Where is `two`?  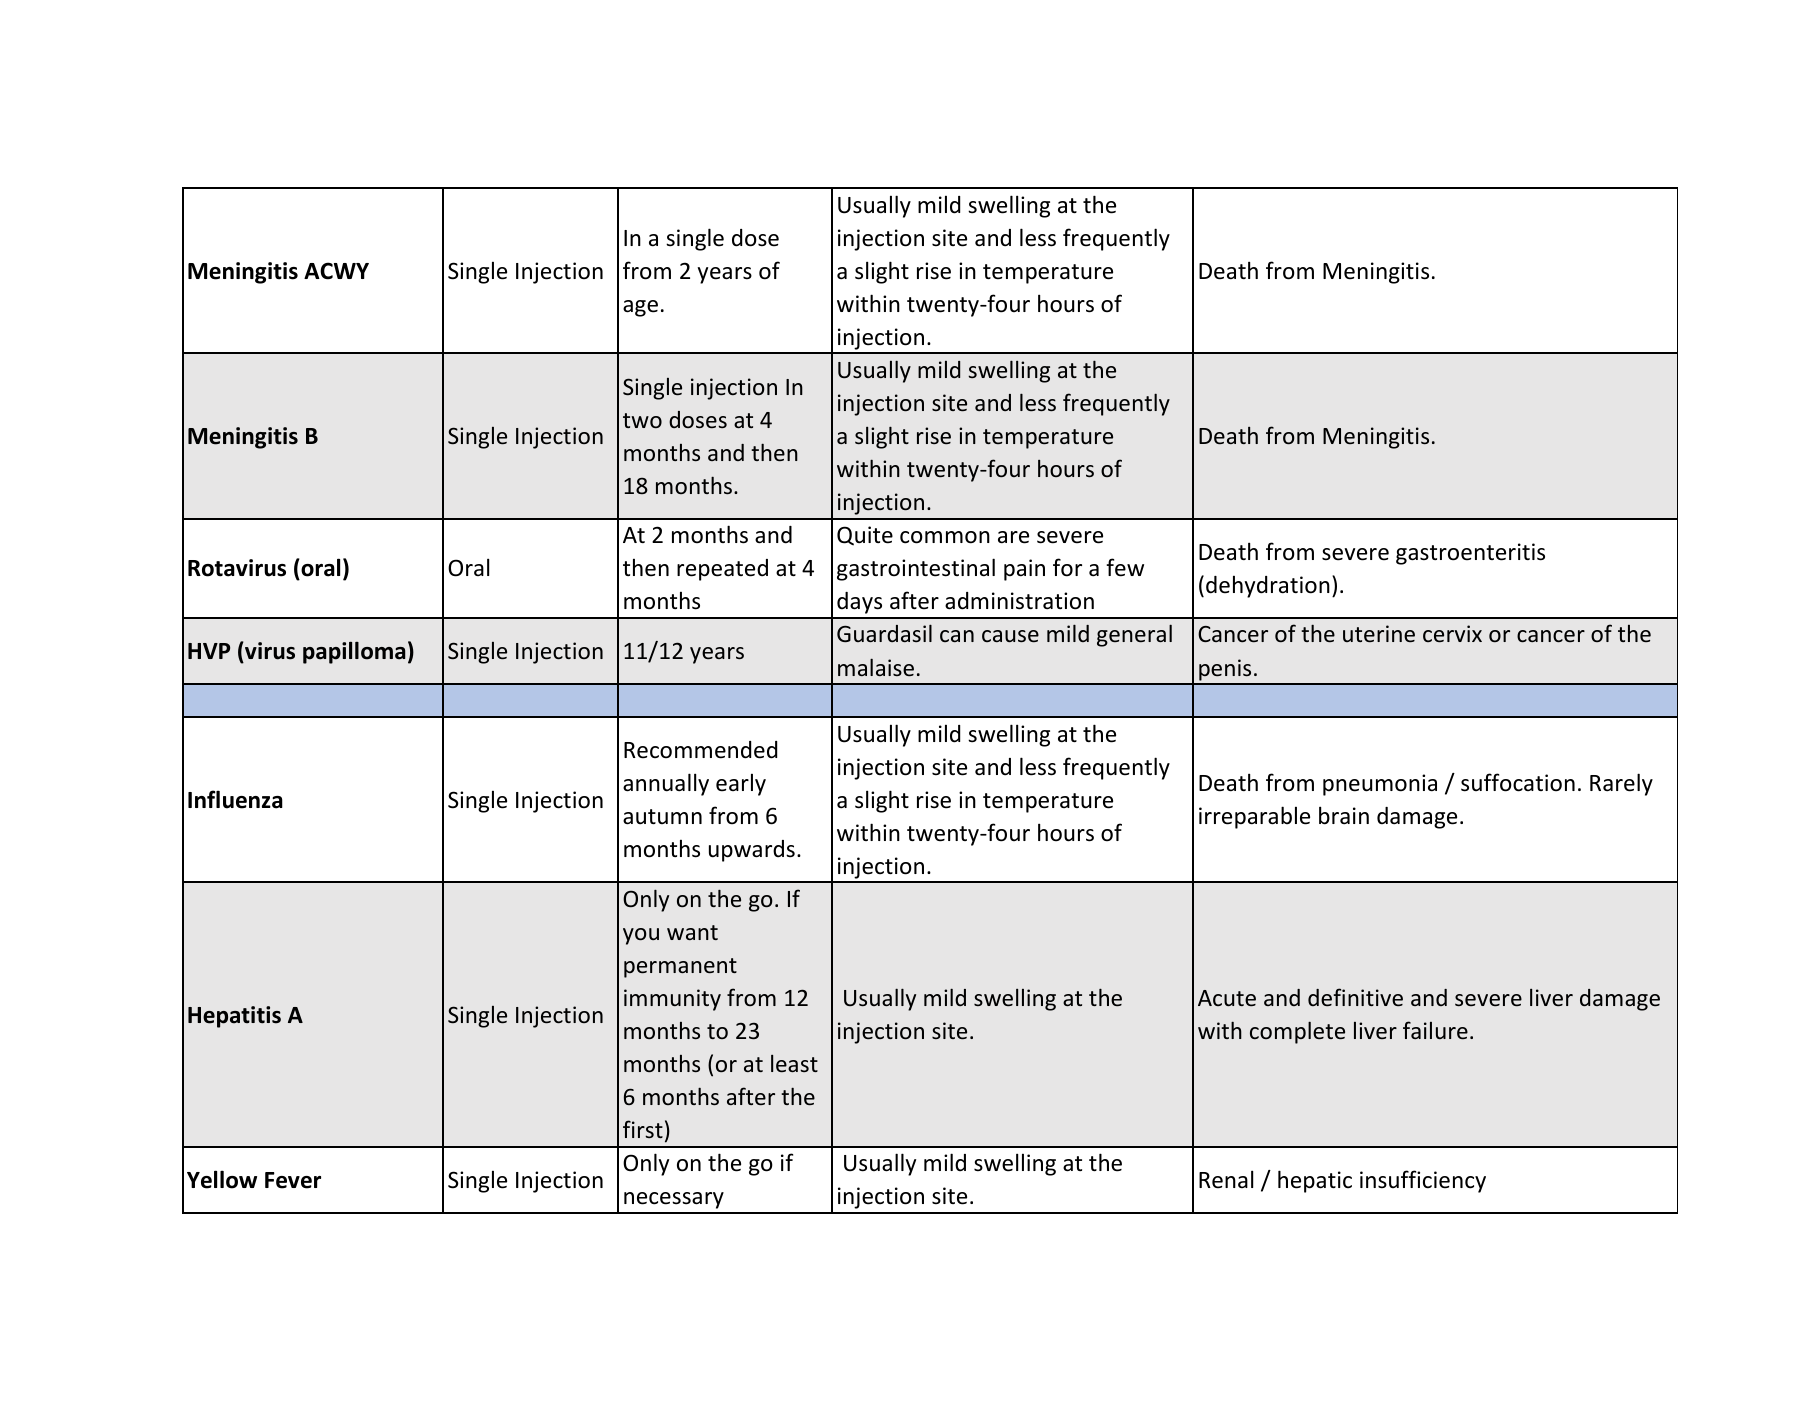 two is located at coordinates (642, 420).
